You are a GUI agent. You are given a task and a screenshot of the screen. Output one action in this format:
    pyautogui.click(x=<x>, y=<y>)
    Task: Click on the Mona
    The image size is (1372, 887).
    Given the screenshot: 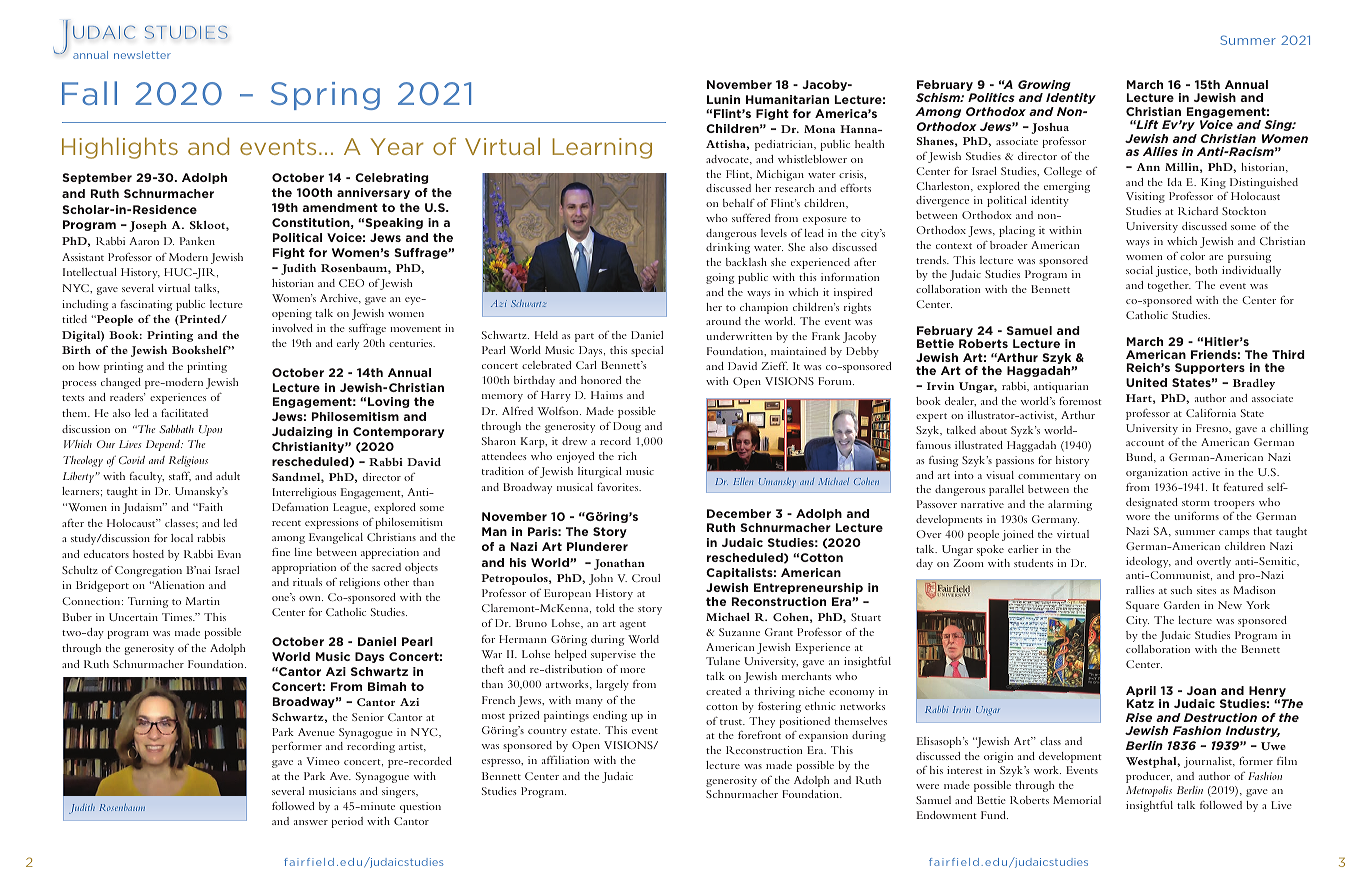 What is the action you would take?
    pyautogui.click(x=819, y=129)
